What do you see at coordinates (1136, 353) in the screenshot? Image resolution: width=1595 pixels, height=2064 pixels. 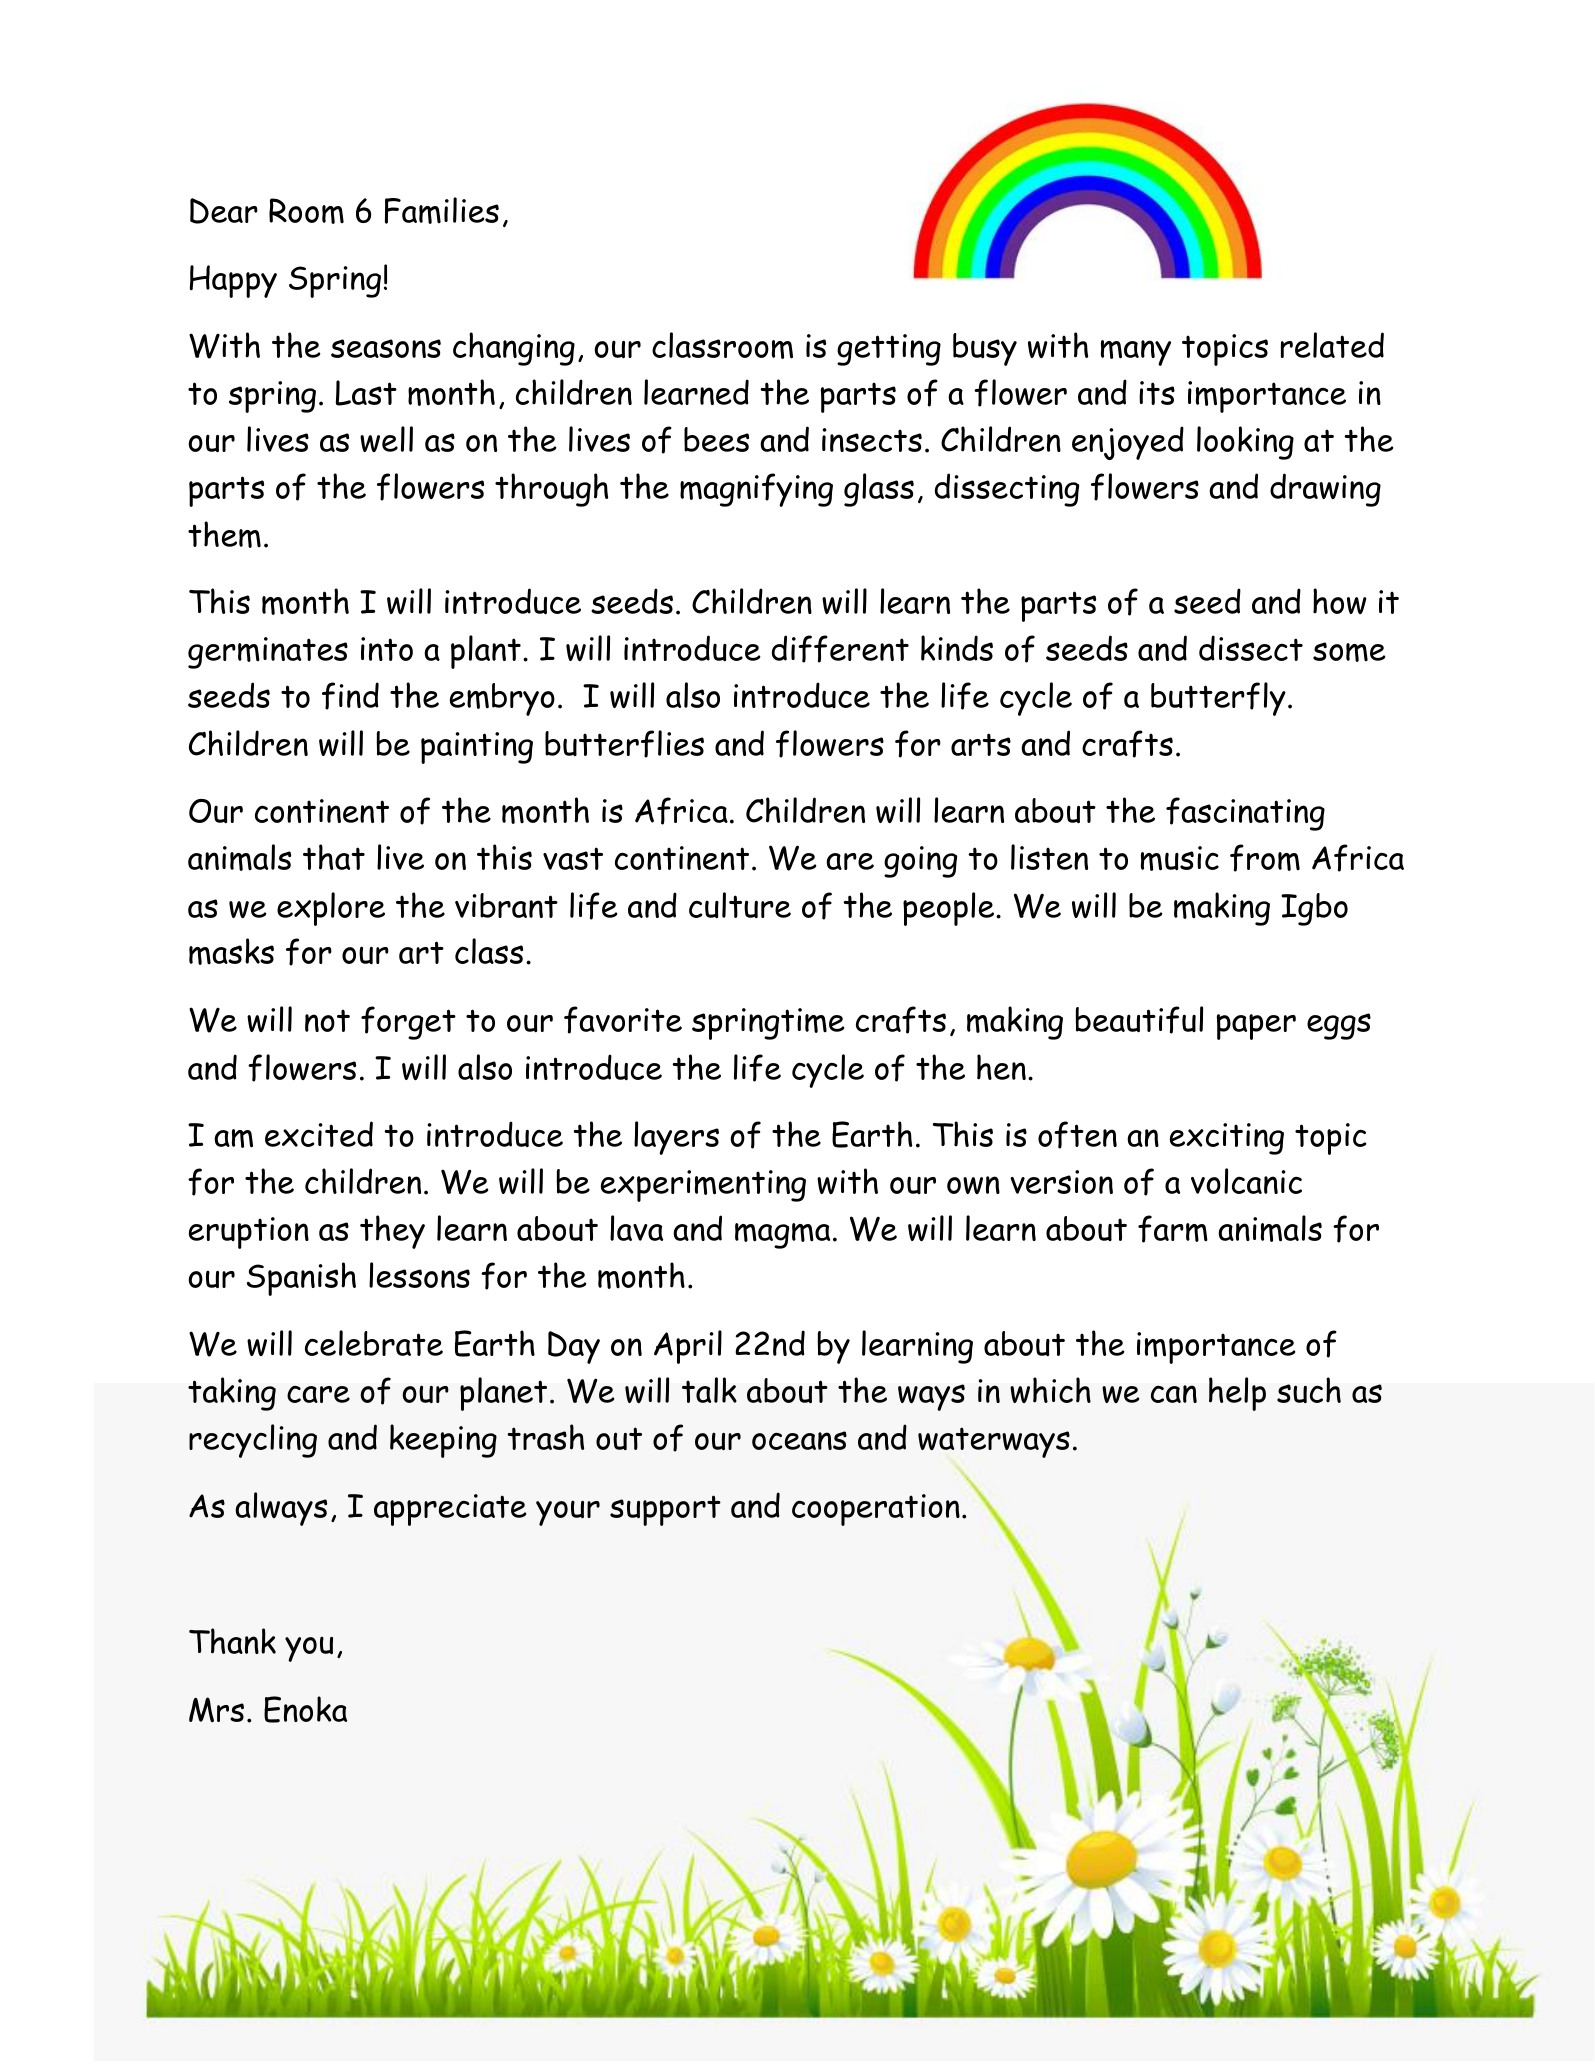 I see `many` at bounding box center [1136, 353].
